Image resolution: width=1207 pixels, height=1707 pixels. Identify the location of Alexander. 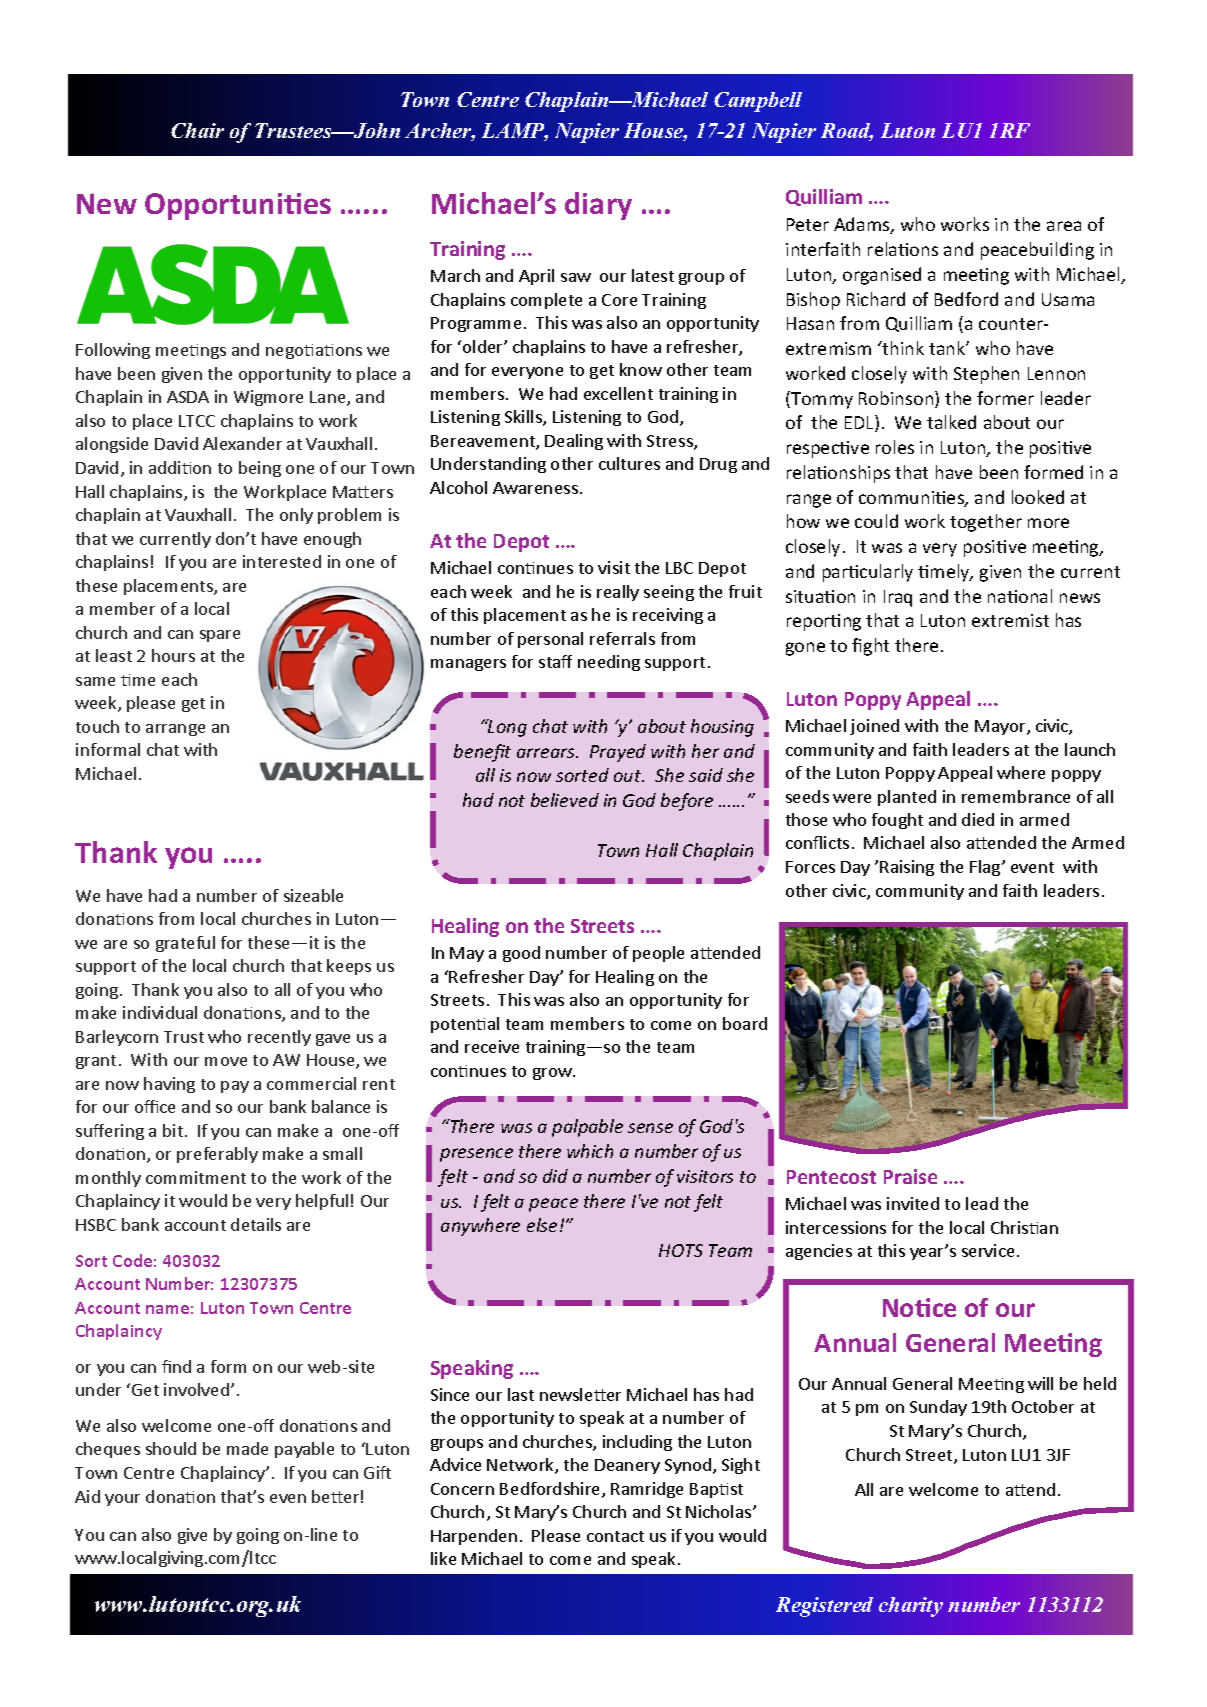
(242, 443).
